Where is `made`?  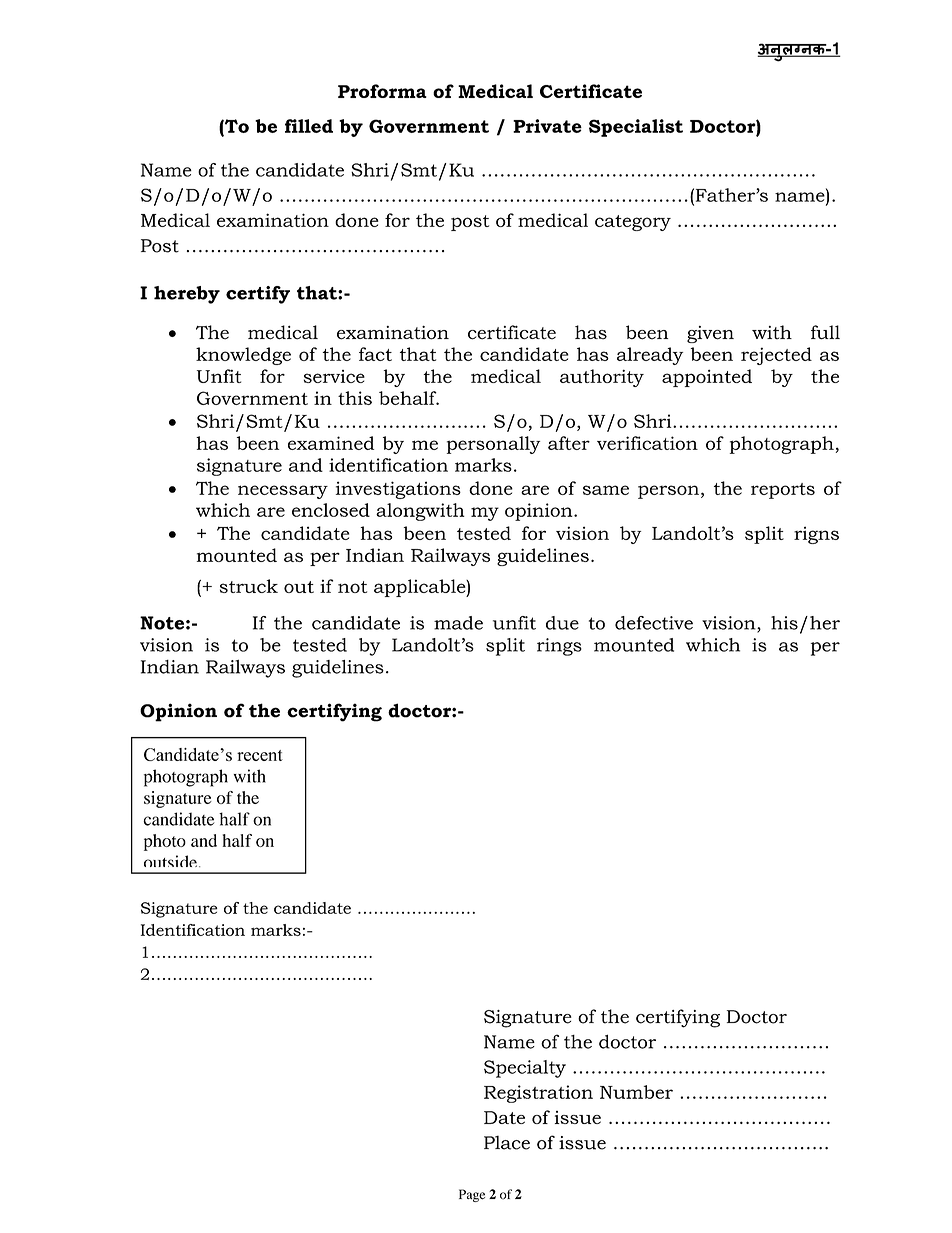
made is located at coordinates (458, 623).
